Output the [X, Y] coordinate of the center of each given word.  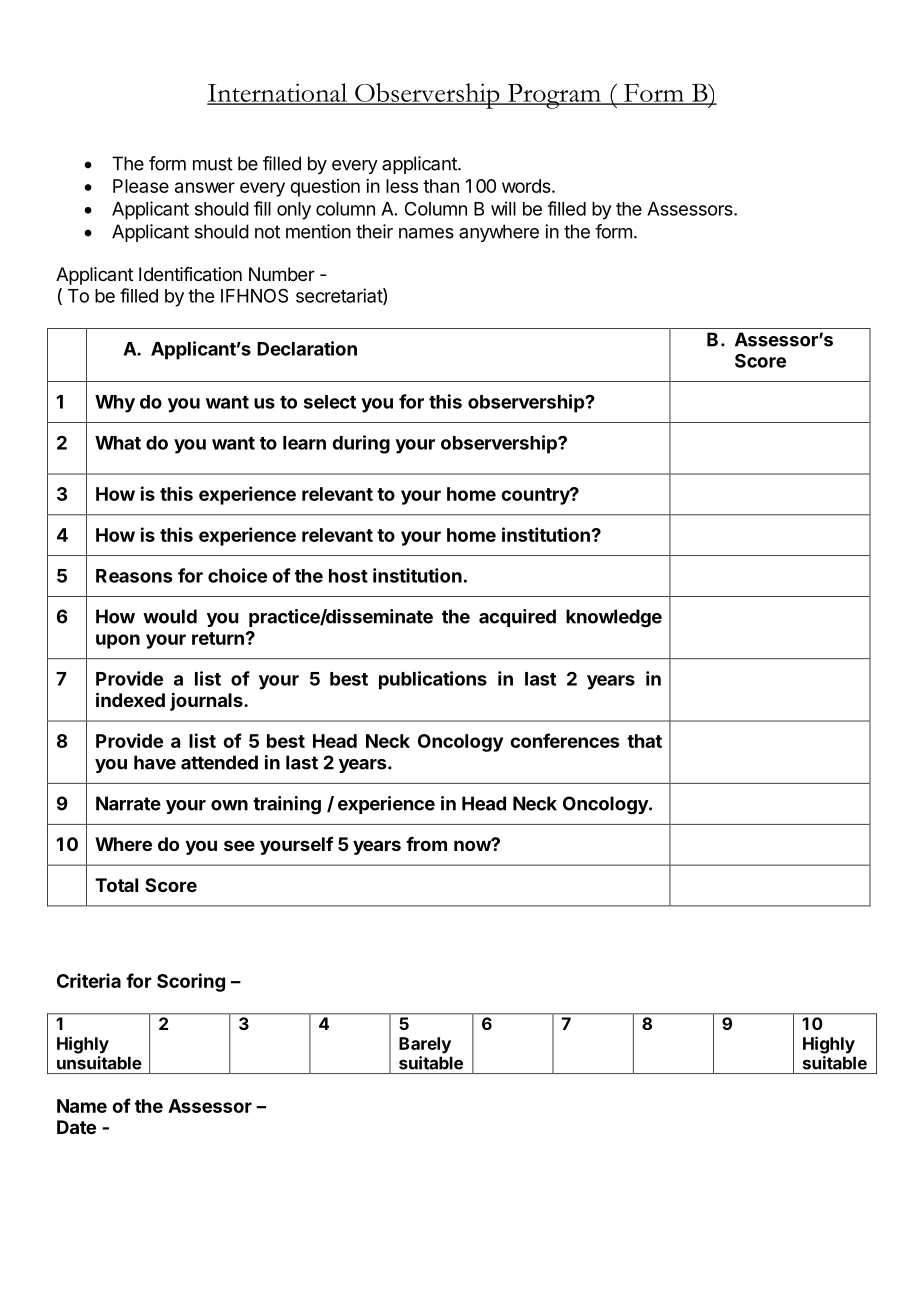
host [348, 576]
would [170, 616]
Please [141, 186]
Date [76, 1127]
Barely [425, 1045]
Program [554, 96]
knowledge [614, 618]
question [325, 188]
